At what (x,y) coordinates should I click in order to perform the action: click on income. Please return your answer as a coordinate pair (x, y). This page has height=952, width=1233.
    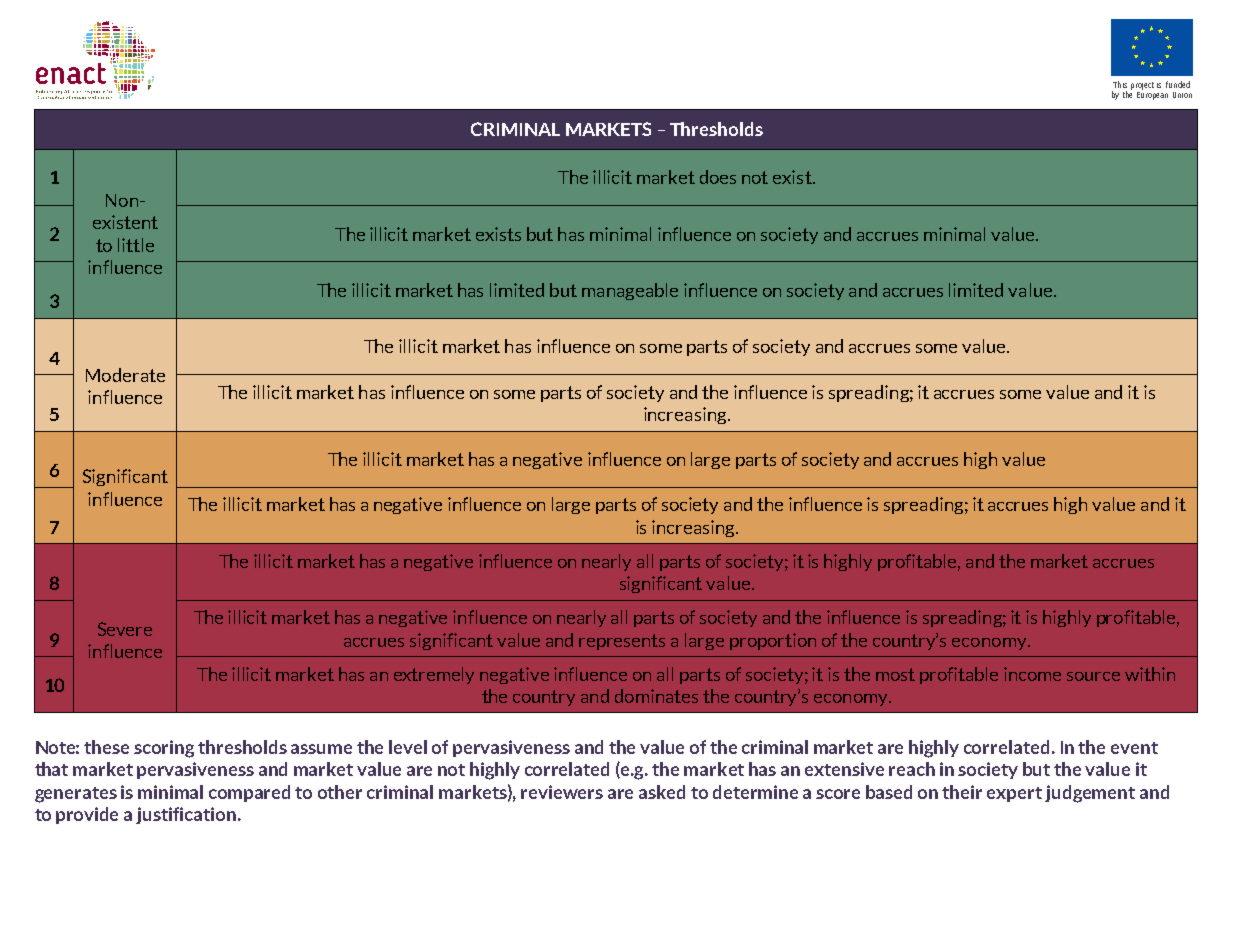
    Looking at the image, I should click on (1032, 674).
